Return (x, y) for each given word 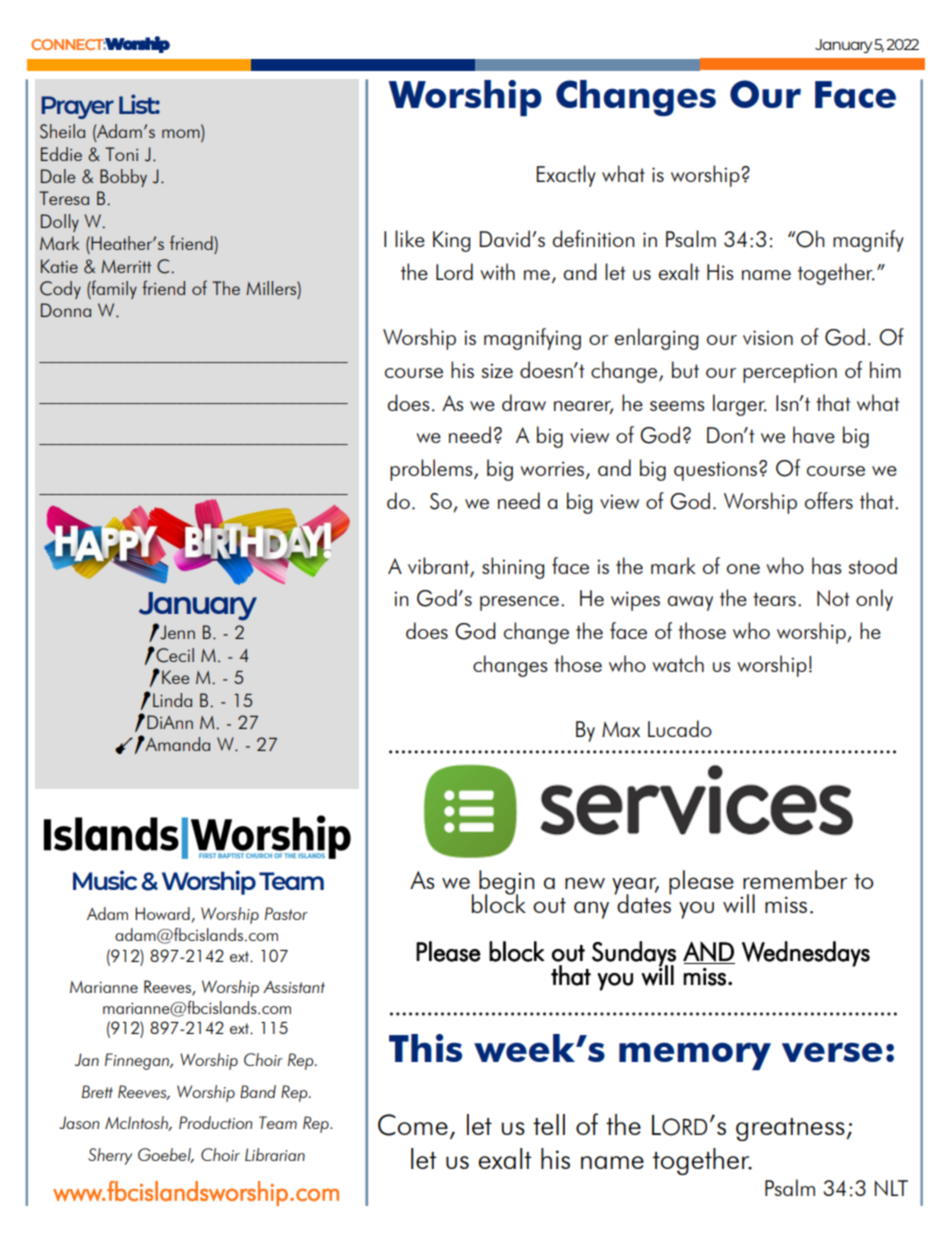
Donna (66, 310)
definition (593, 238)
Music (105, 880)
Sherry (110, 1156)
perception (790, 373)
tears (774, 599)
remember (795, 879)
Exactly (566, 176)
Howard (162, 913)
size (497, 370)
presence (519, 603)
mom (182, 135)
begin (506, 883)
